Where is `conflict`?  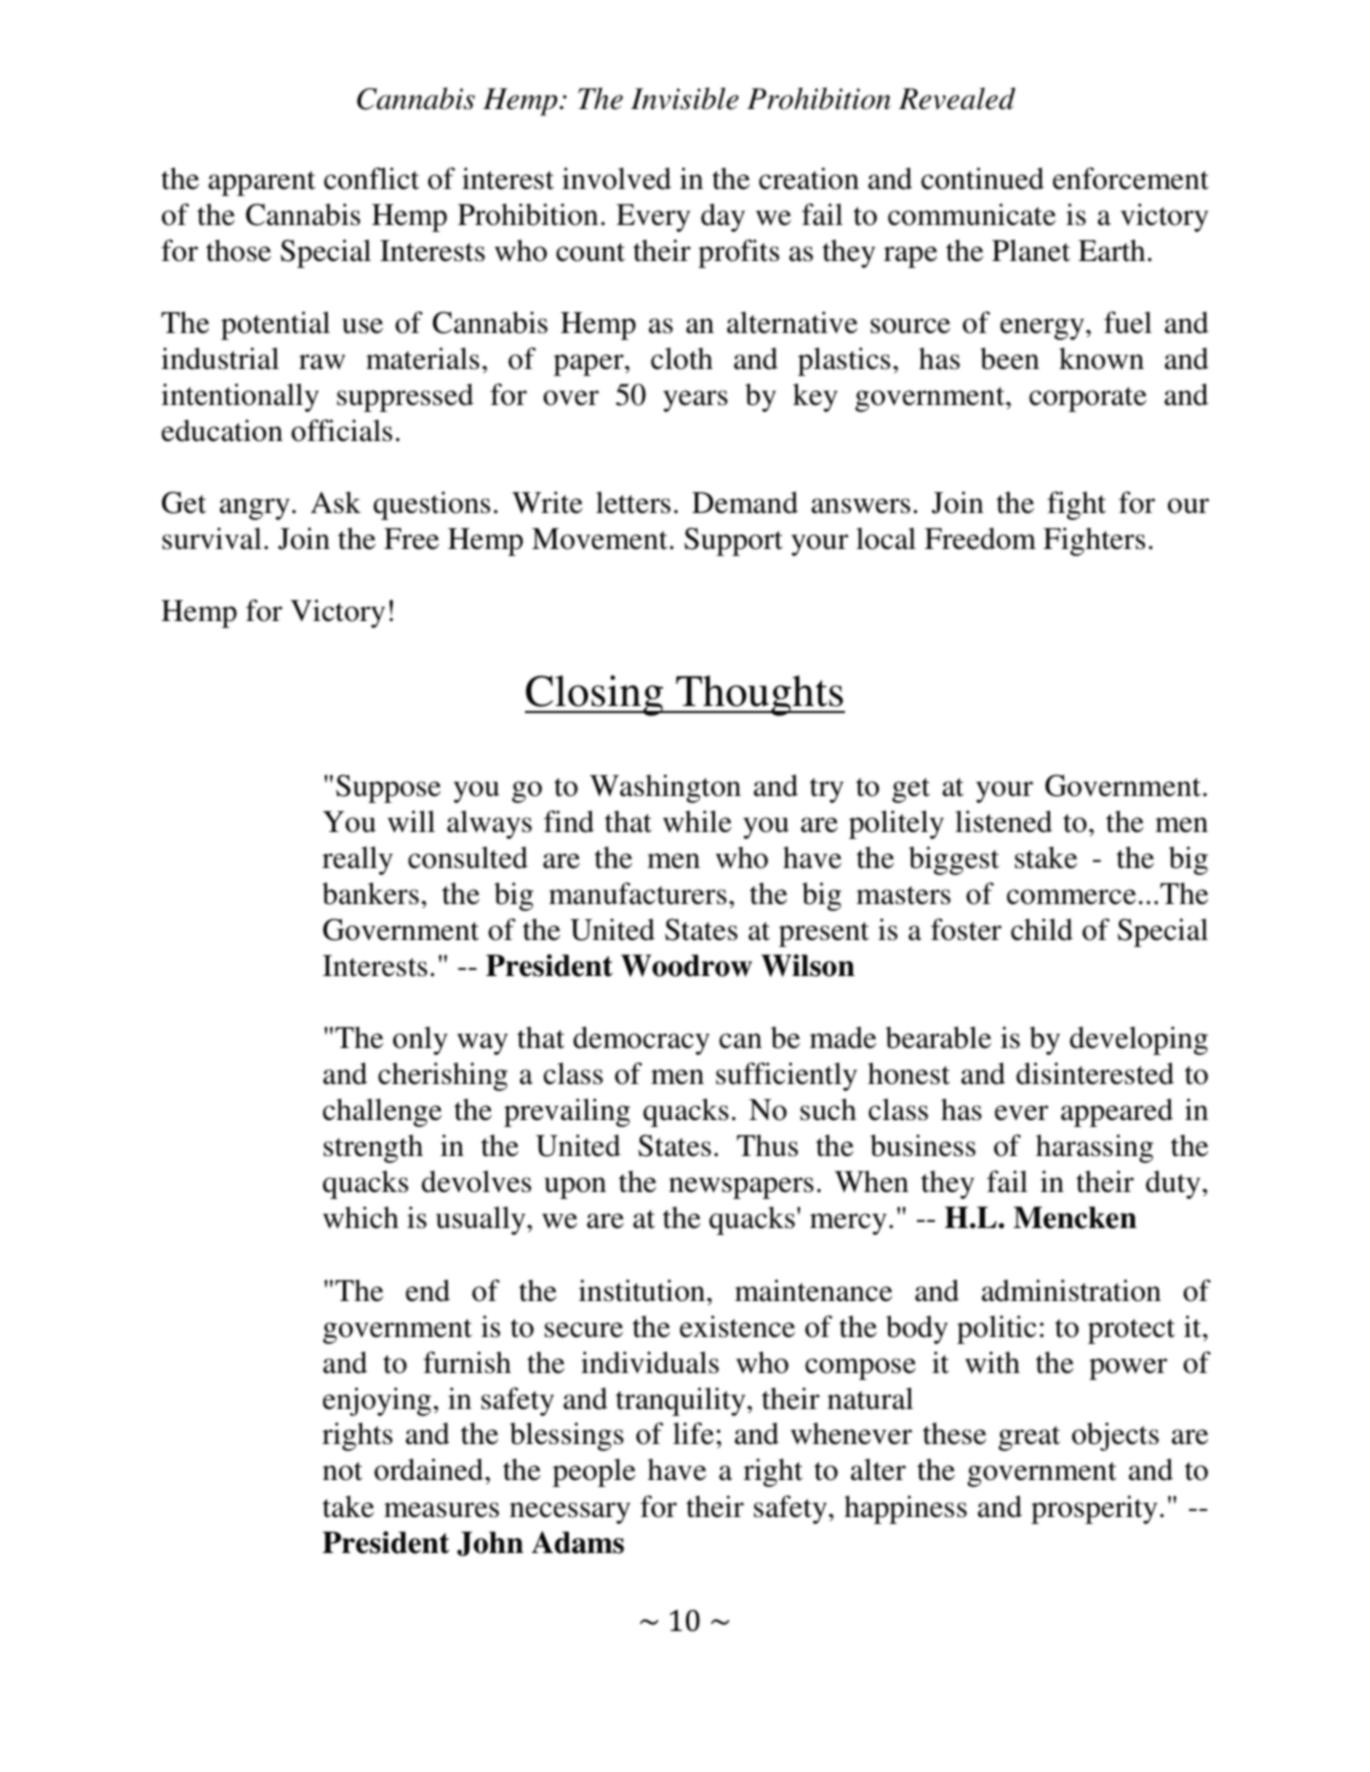 conflict is located at coordinates (371, 178).
